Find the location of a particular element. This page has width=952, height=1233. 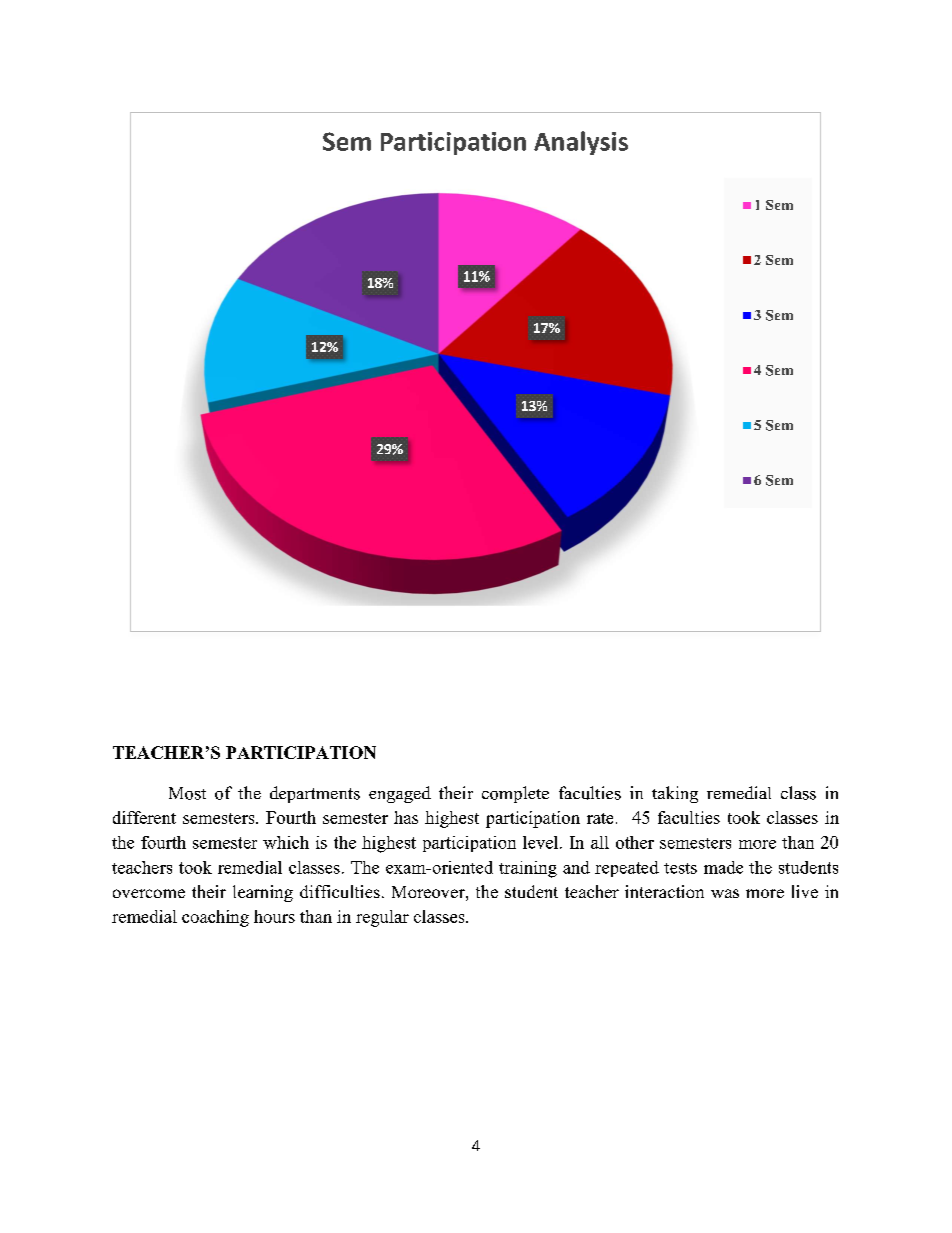

training is located at coordinates (528, 869).
